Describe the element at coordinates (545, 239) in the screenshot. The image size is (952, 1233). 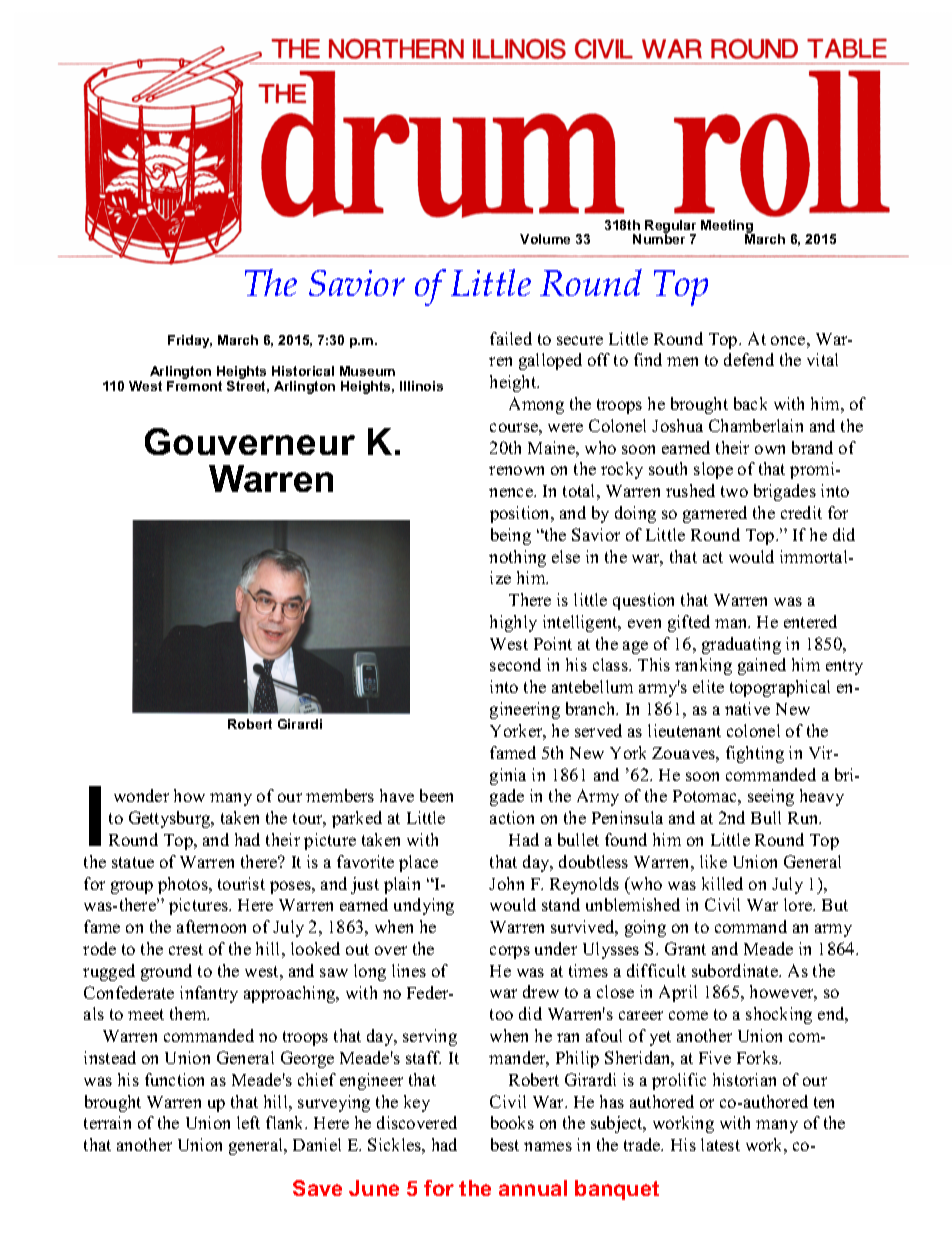
I see `Volume` at that location.
